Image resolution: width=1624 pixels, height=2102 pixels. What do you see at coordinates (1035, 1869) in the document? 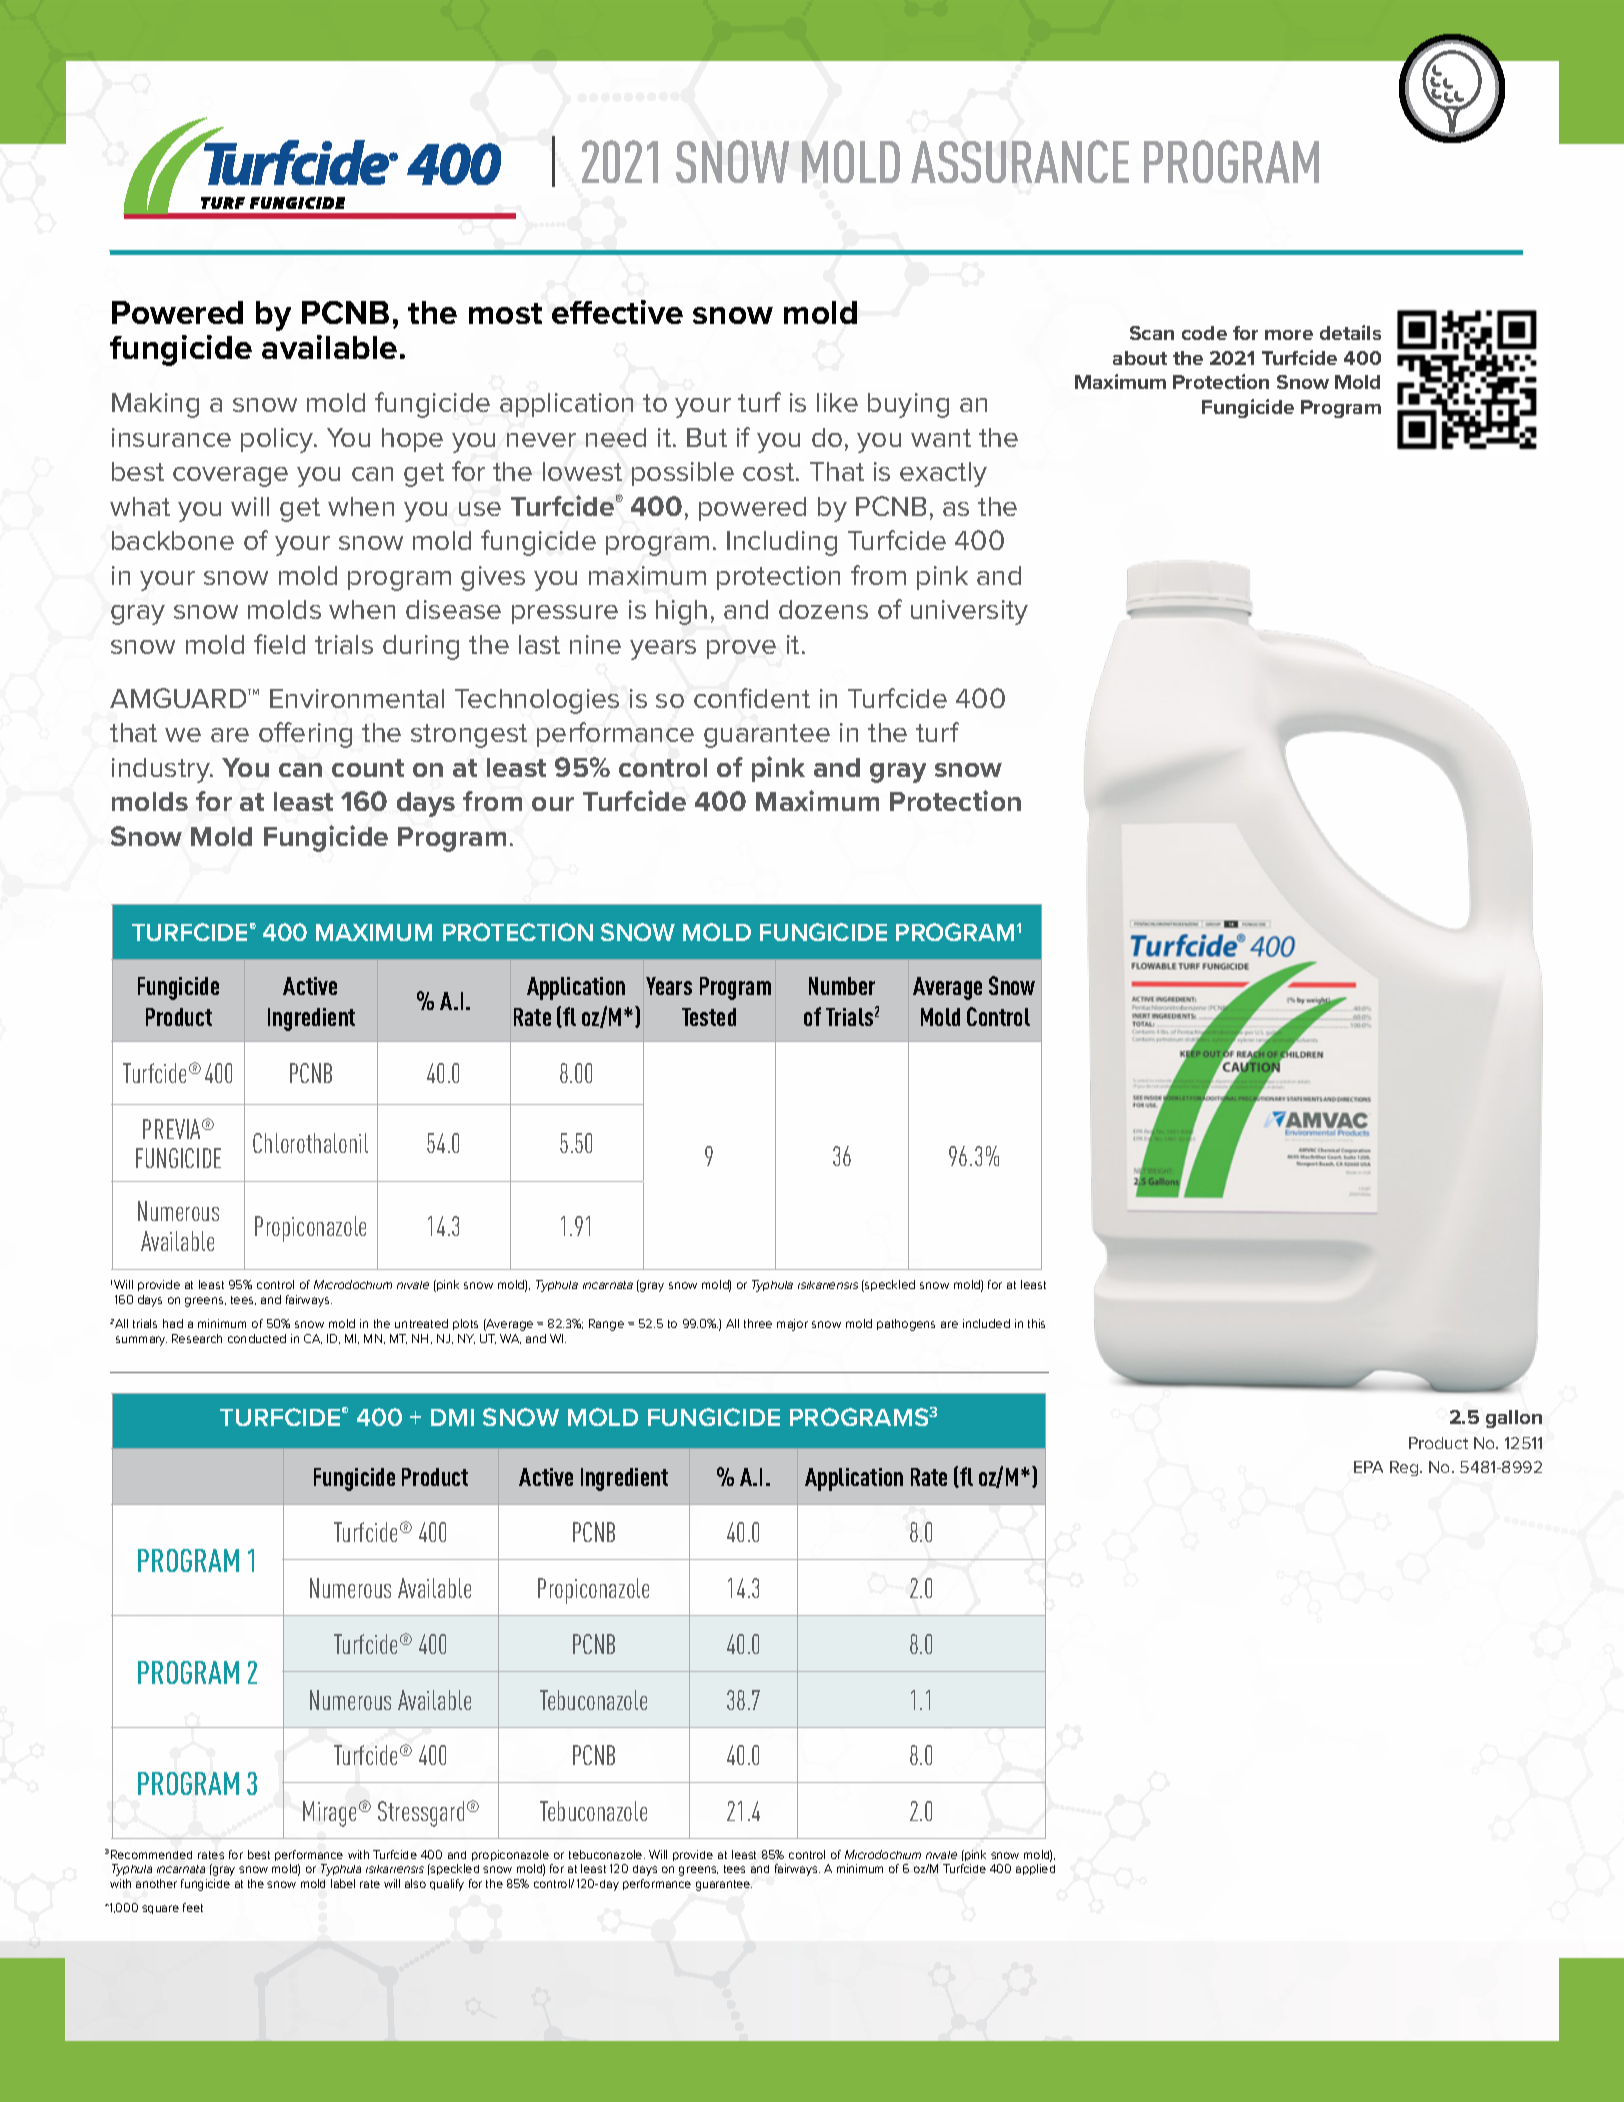
I see `applied` at bounding box center [1035, 1869].
